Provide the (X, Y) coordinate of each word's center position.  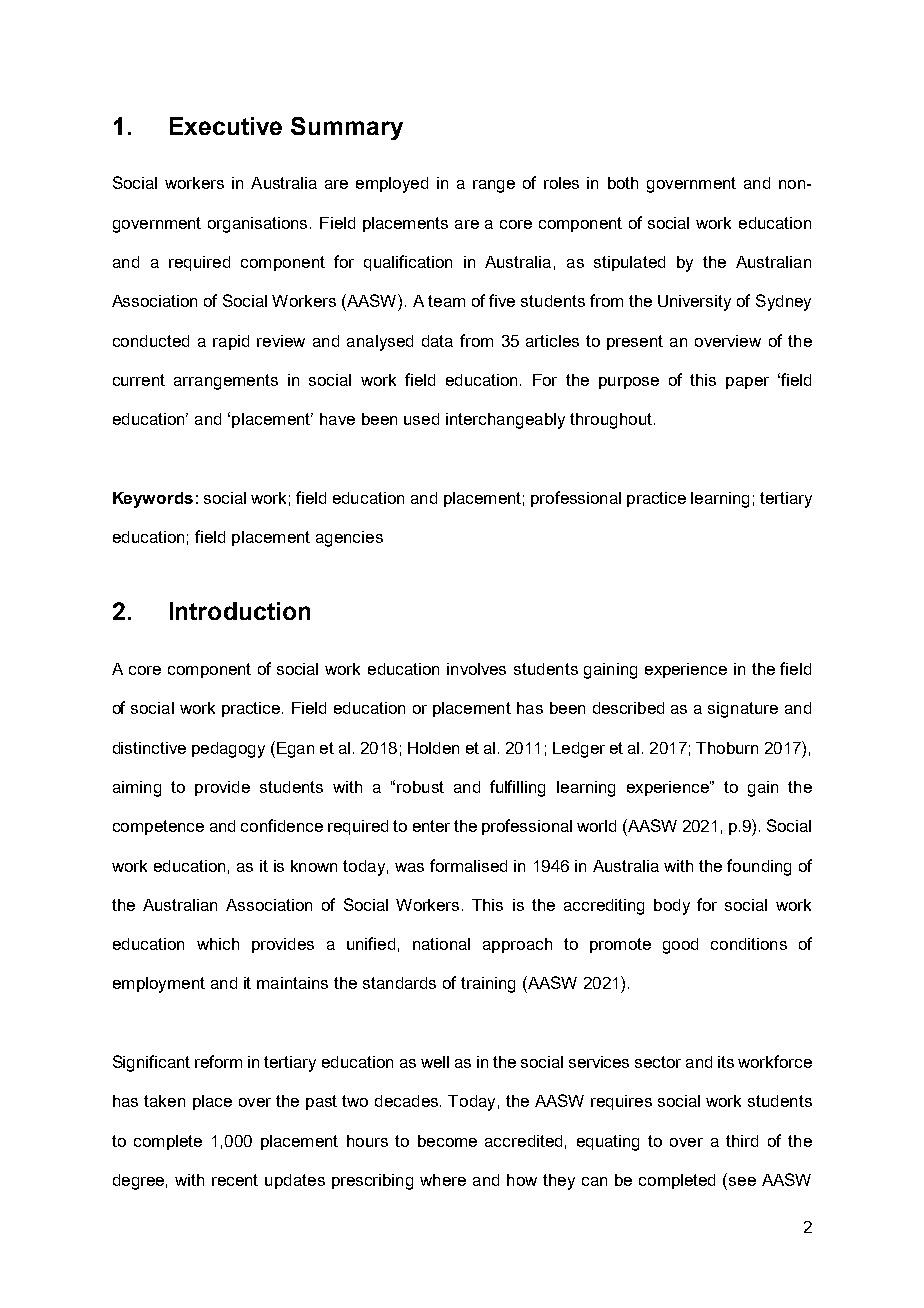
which (218, 944)
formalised (468, 865)
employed (392, 185)
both (623, 183)
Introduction (240, 611)
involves (476, 669)
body (672, 907)
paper (747, 383)
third (742, 1141)
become (447, 1141)
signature (743, 710)
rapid (231, 342)
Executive (226, 126)
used (421, 419)
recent (235, 1180)
